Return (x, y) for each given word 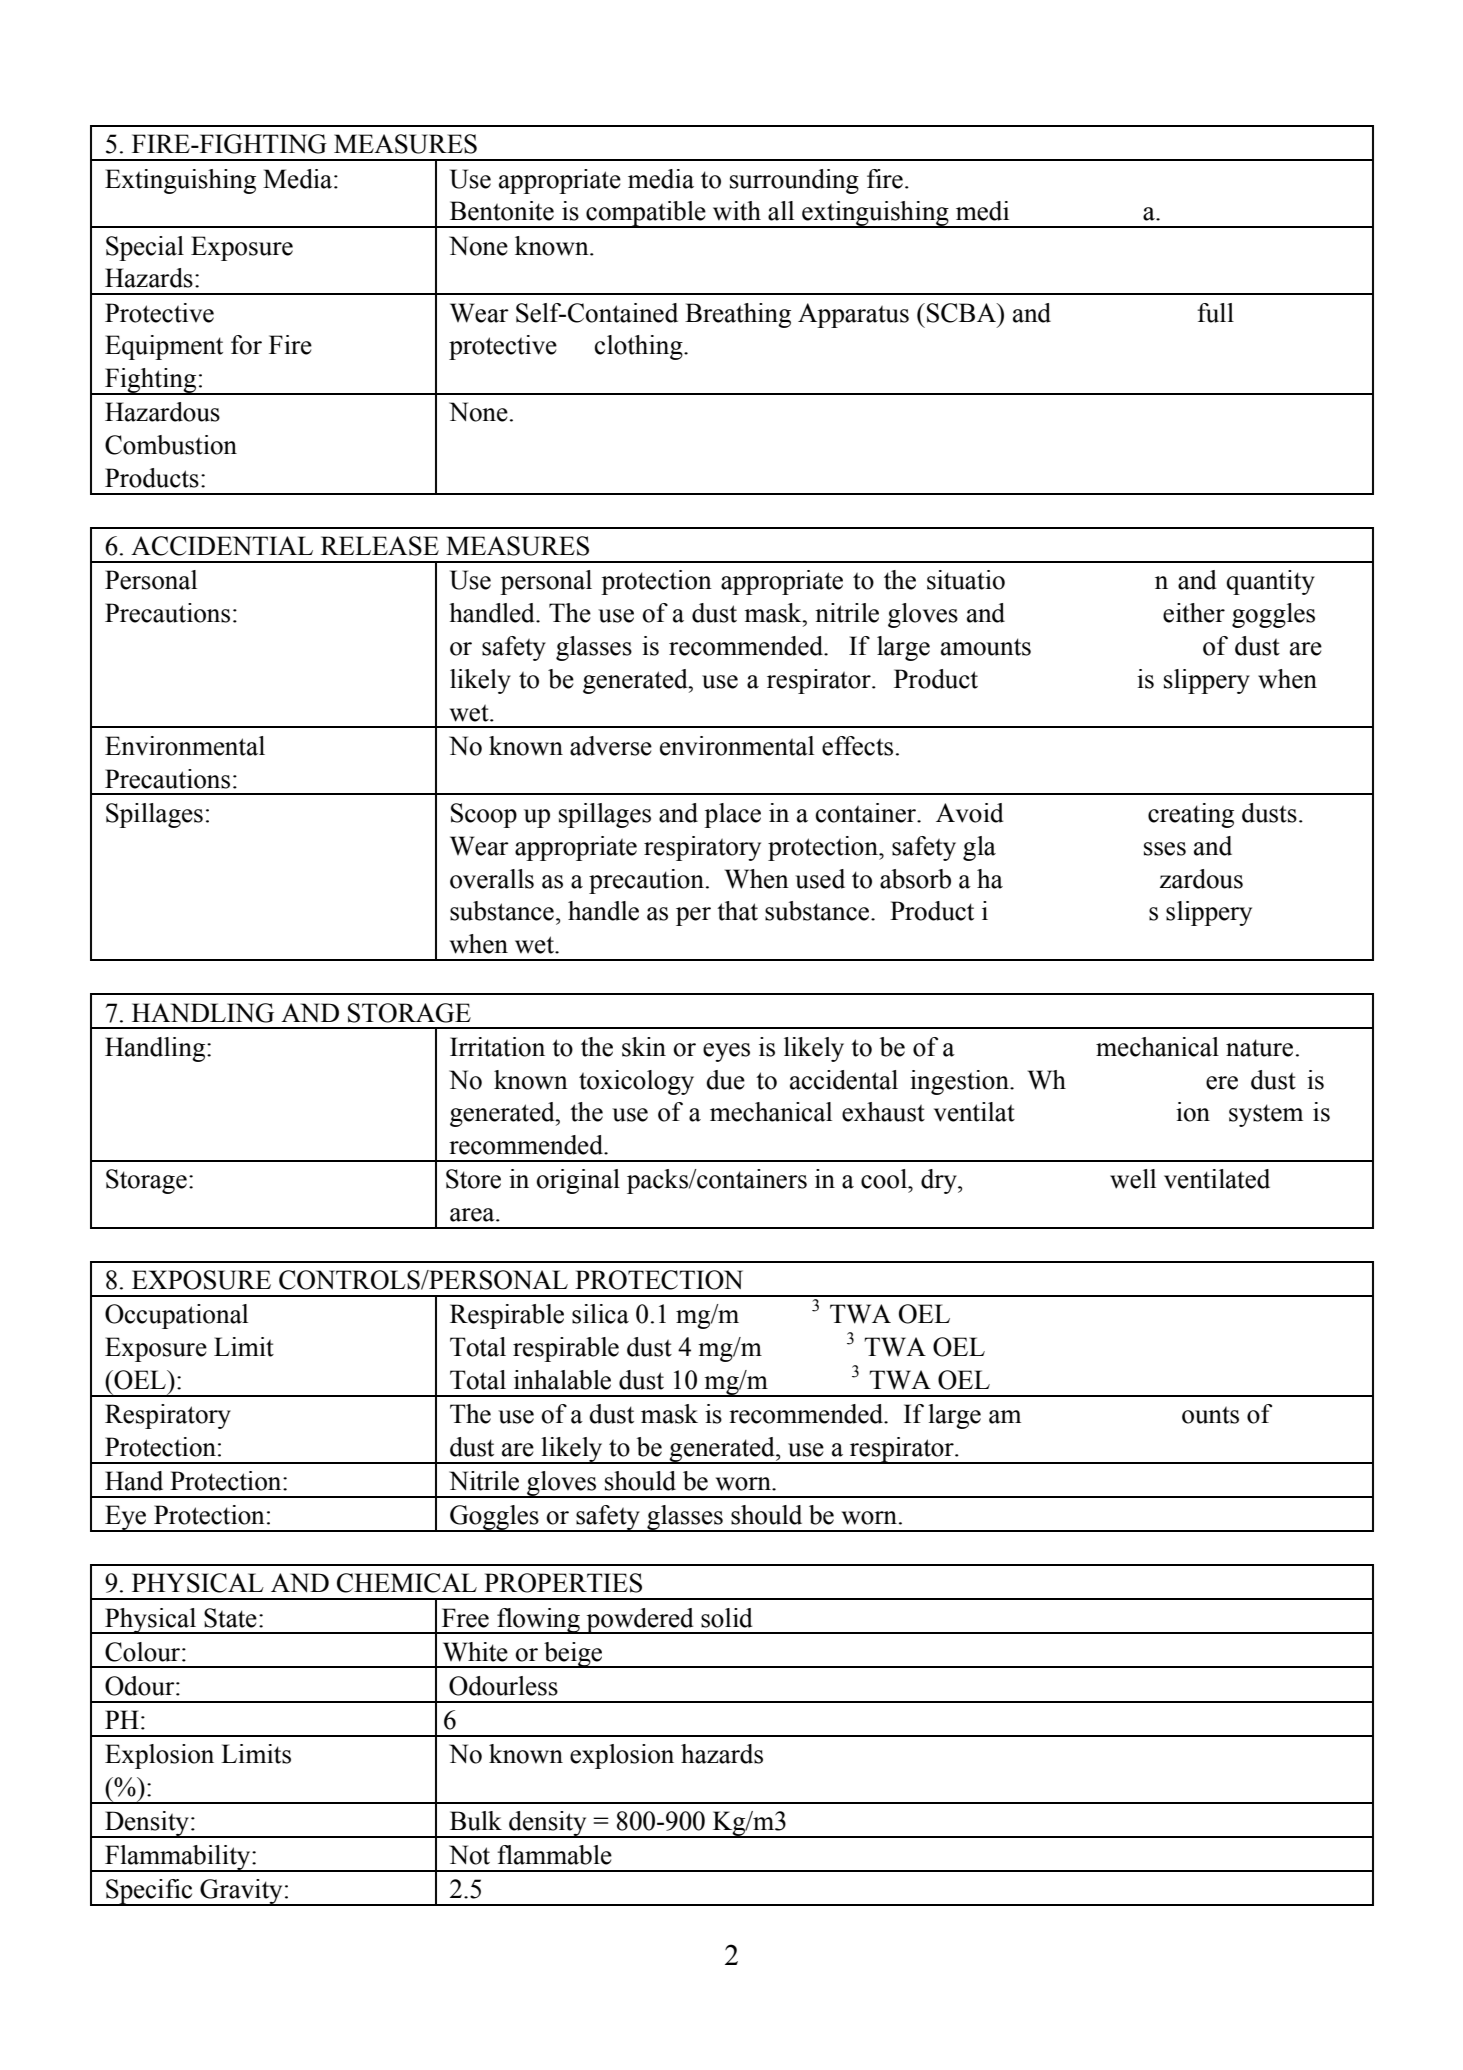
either (1194, 613)
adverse (611, 746)
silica (600, 1314)
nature (1259, 1048)
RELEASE (380, 546)
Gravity (241, 1892)
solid (727, 1618)
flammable (554, 1855)
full (1215, 313)
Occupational (176, 1316)
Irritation (497, 1047)
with (737, 211)
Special (145, 248)
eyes (726, 1052)
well (1133, 1179)
